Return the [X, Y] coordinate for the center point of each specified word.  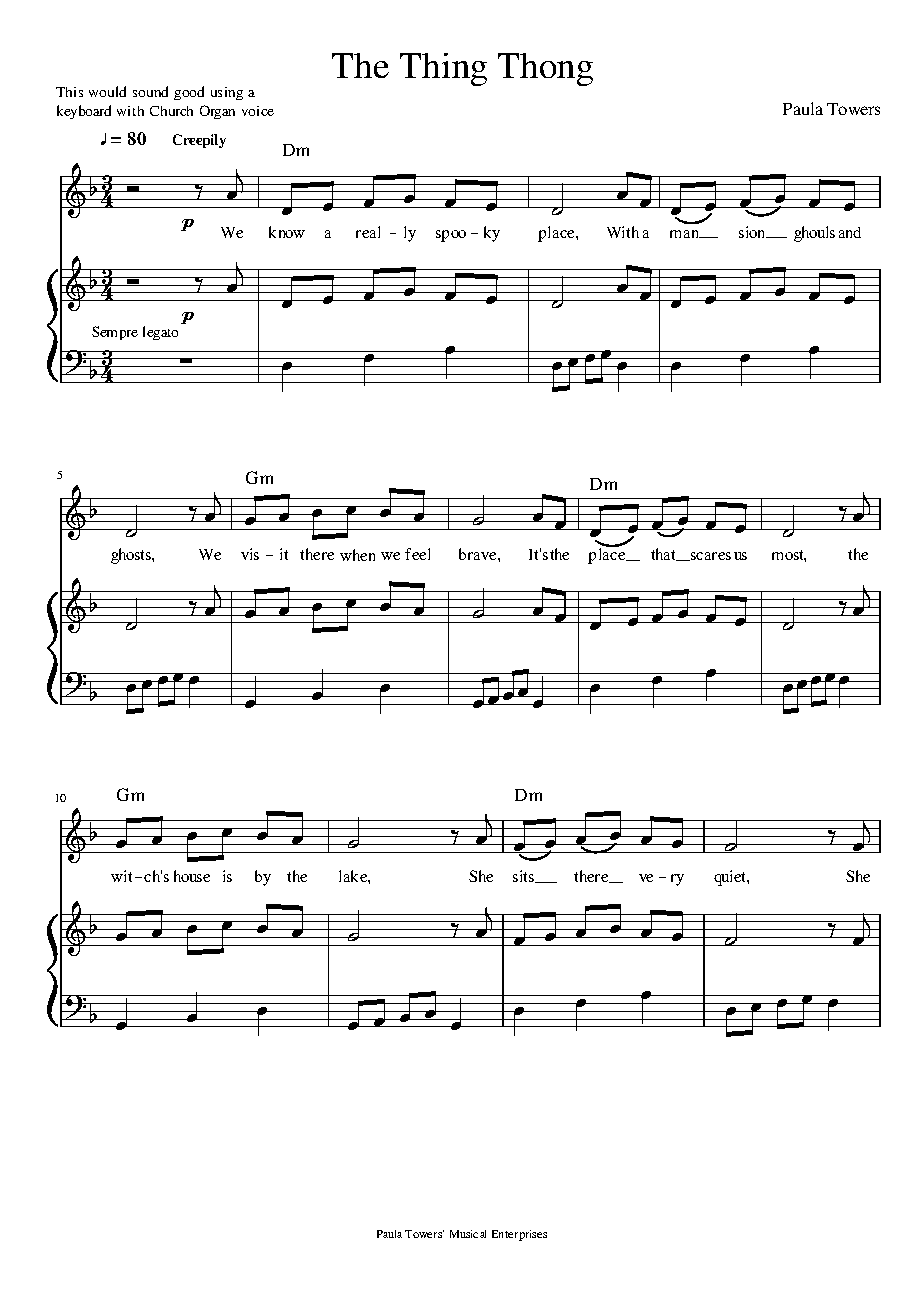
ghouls [814, 234]
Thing [443, 69]
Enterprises [519, 1235]
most [789, 556]
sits [525, 876]
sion [753, 232]
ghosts [132, 556]
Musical [468, 1234]
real [368, 232]
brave [479, 554]
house [192, 876]
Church [171, 111]
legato [160, 333]
